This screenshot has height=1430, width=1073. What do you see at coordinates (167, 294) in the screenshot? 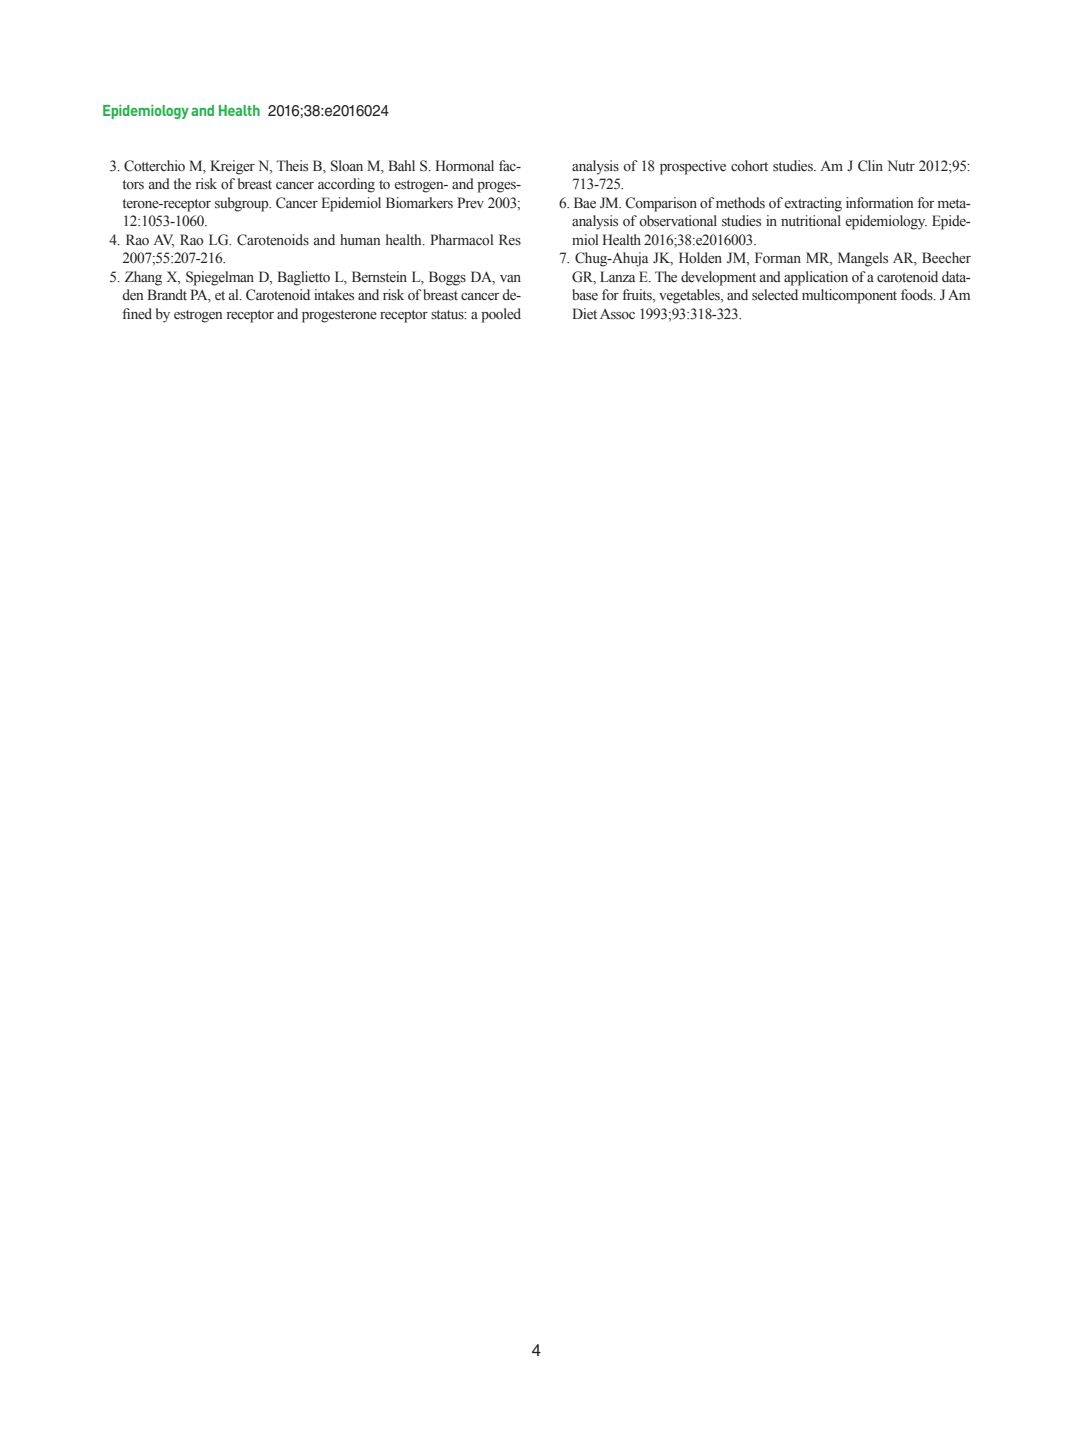
I see `Brandt` at bounding box center [167, 294].
